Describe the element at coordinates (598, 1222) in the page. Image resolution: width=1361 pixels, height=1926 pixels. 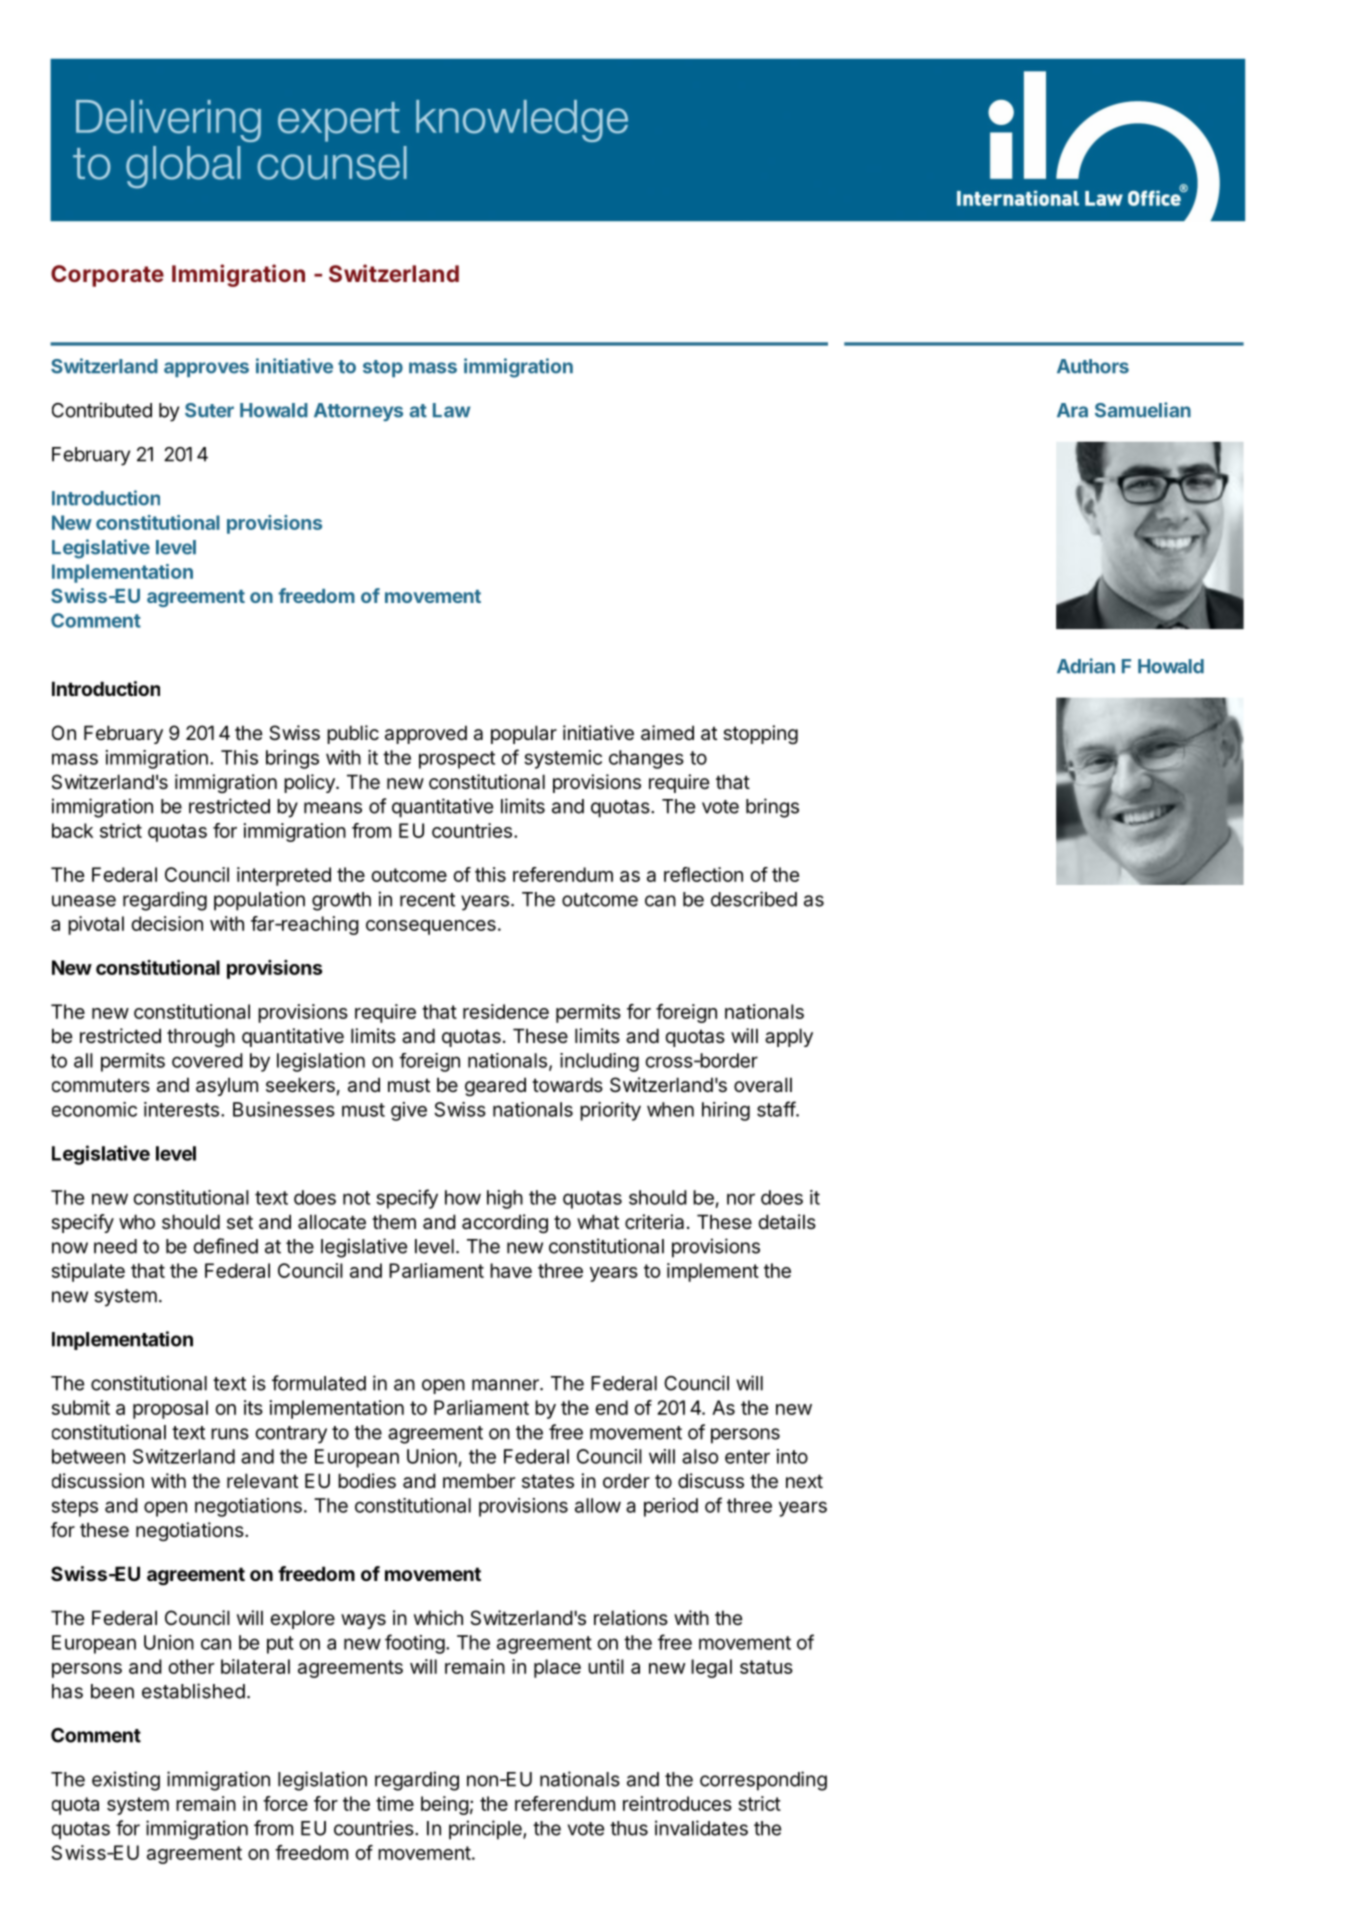
I see `what` at that location.
